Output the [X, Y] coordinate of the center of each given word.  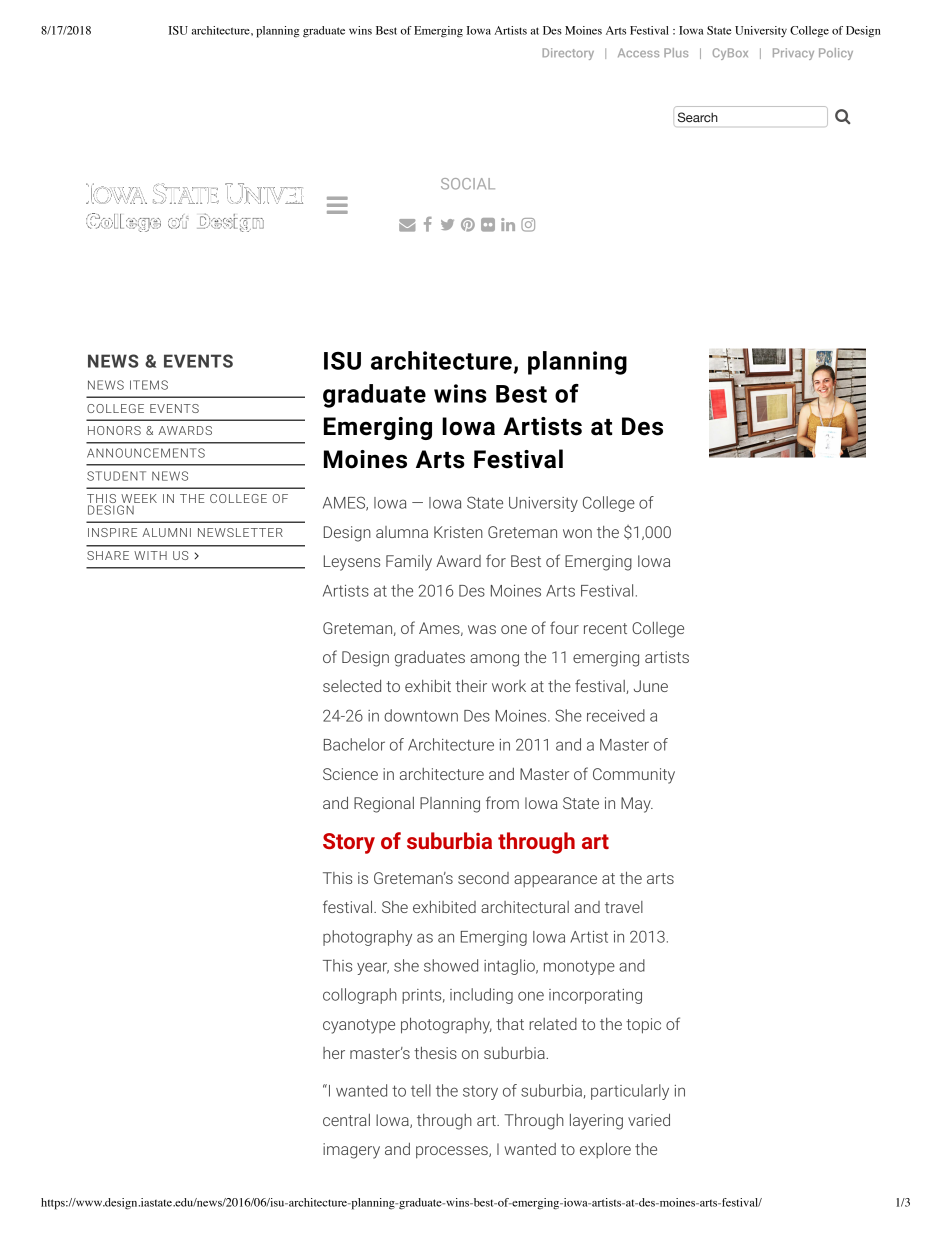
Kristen [458, 532]
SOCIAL [468, 184]
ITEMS [149, 385]
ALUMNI [166, 532]
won [577, 533]
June [651, 686]
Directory [568, 54]
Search [698, 117]
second [483, 878]
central [346, 1120]
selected [352, 686]
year [373, 968]
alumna [402, 532]
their [471, 686]
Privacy [793, 54]
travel [624, 907]
